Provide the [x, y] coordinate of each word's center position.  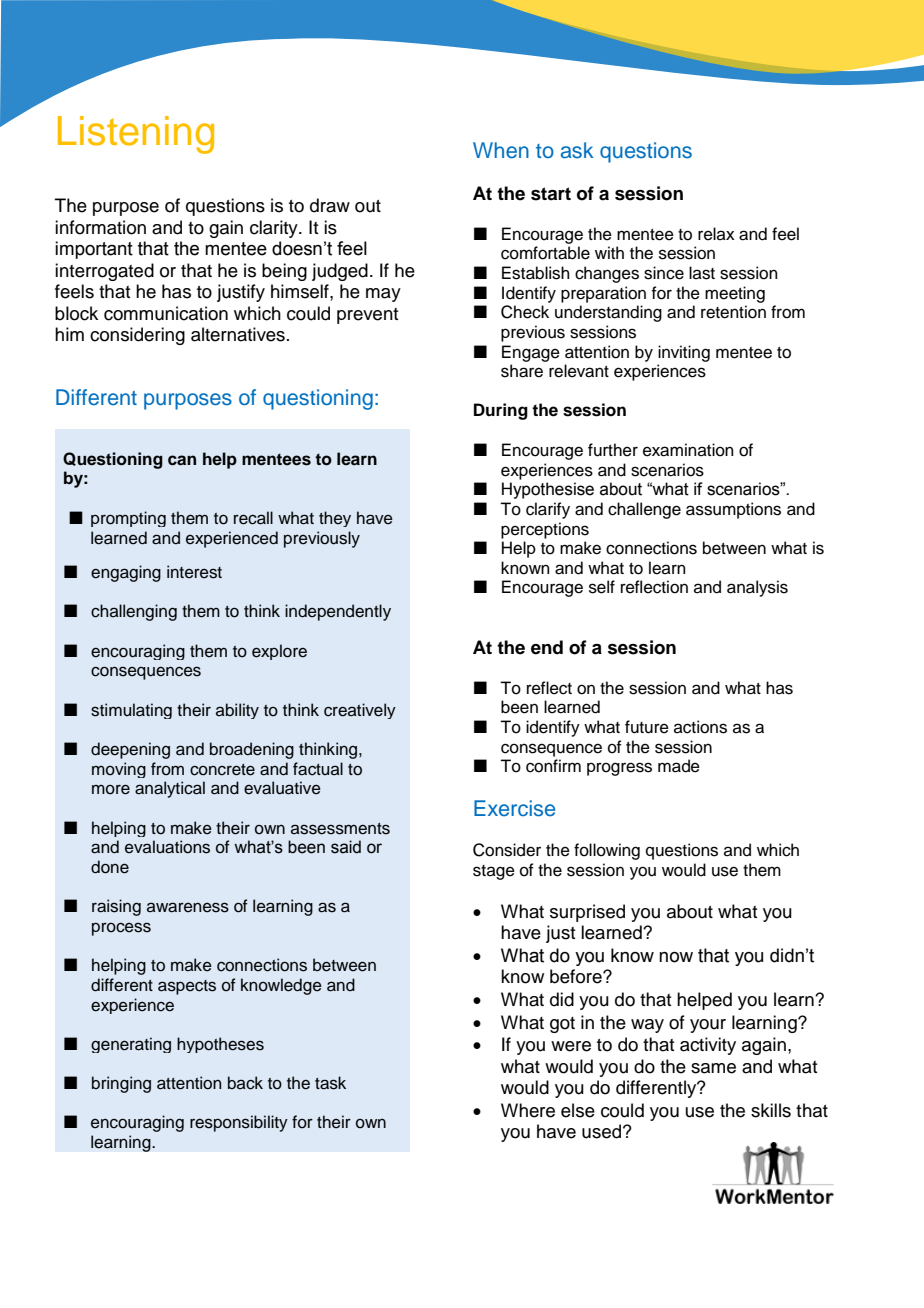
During [501, 411]
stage [494, 872]
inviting [684, 353]
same [713, 1068]
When [501, 150]
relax [716, 234]
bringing [121, 1084]
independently [338, 612]
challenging [134, 612]
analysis [757, 588]
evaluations [167, 847]
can [182, 460]
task [330, 1083]
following [607, 851]
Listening [136, 135]
